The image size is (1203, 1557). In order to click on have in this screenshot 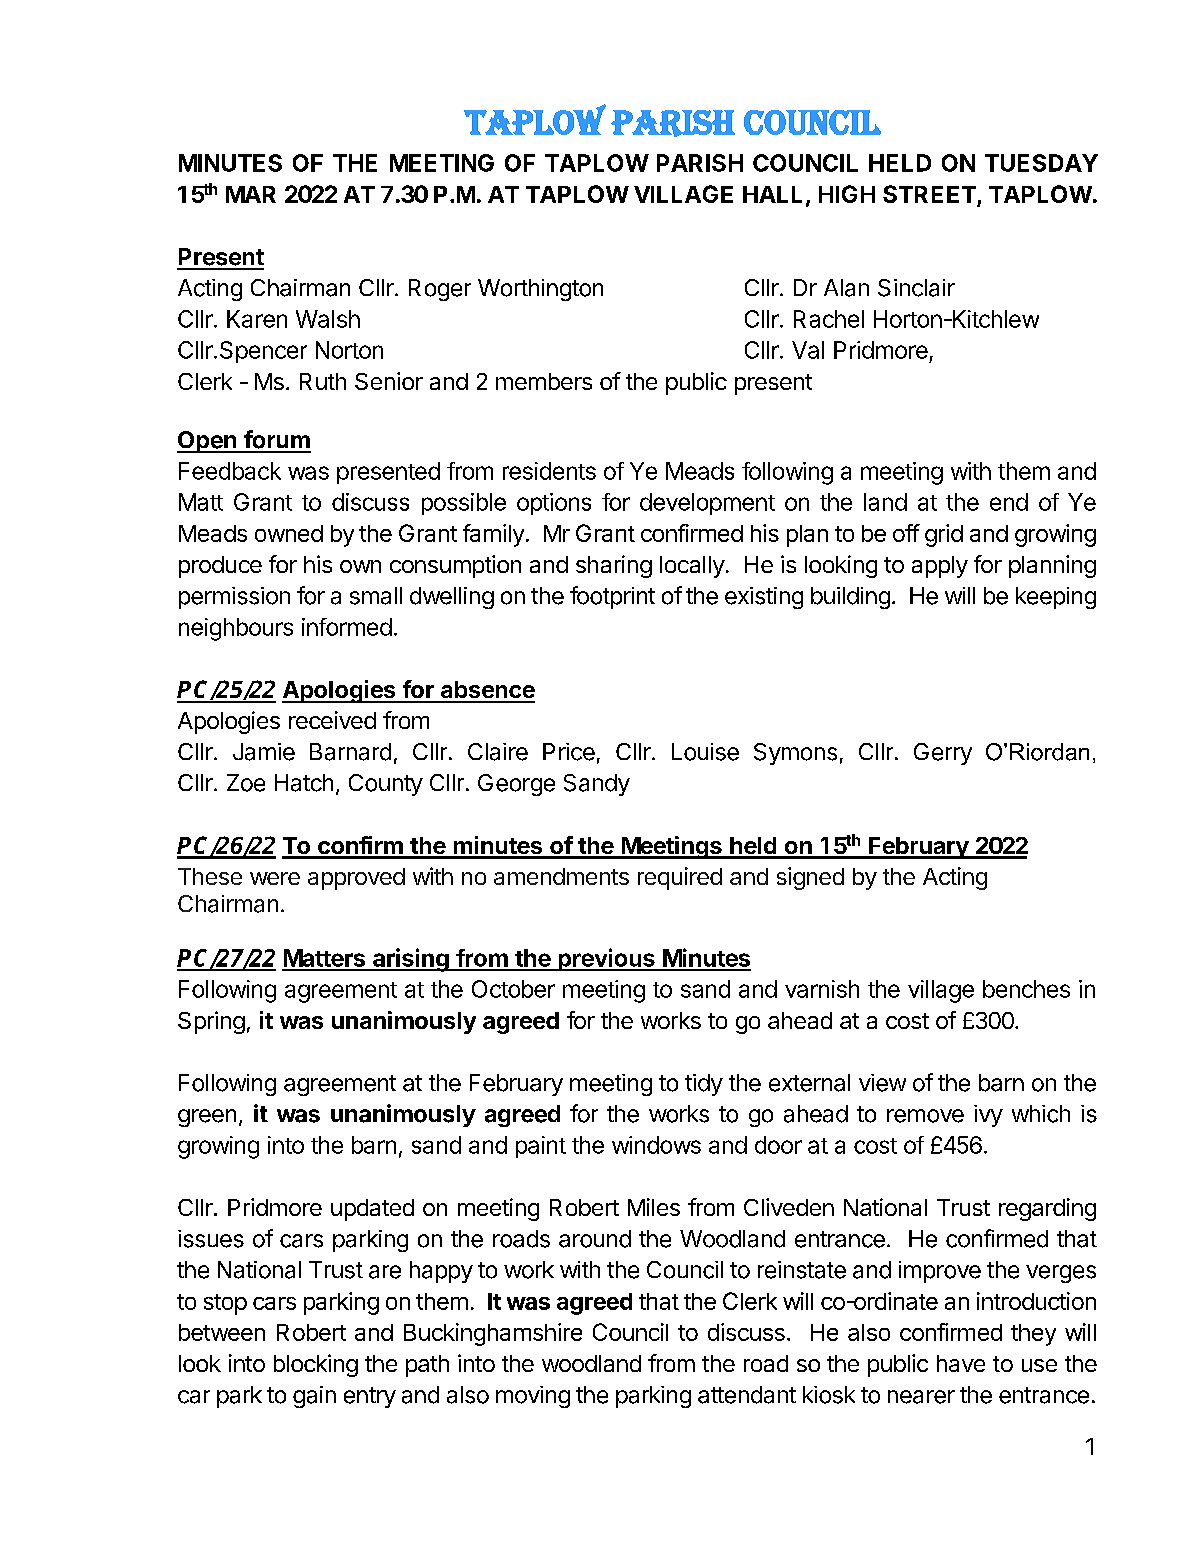, I will do `click(961, 1363)`.
